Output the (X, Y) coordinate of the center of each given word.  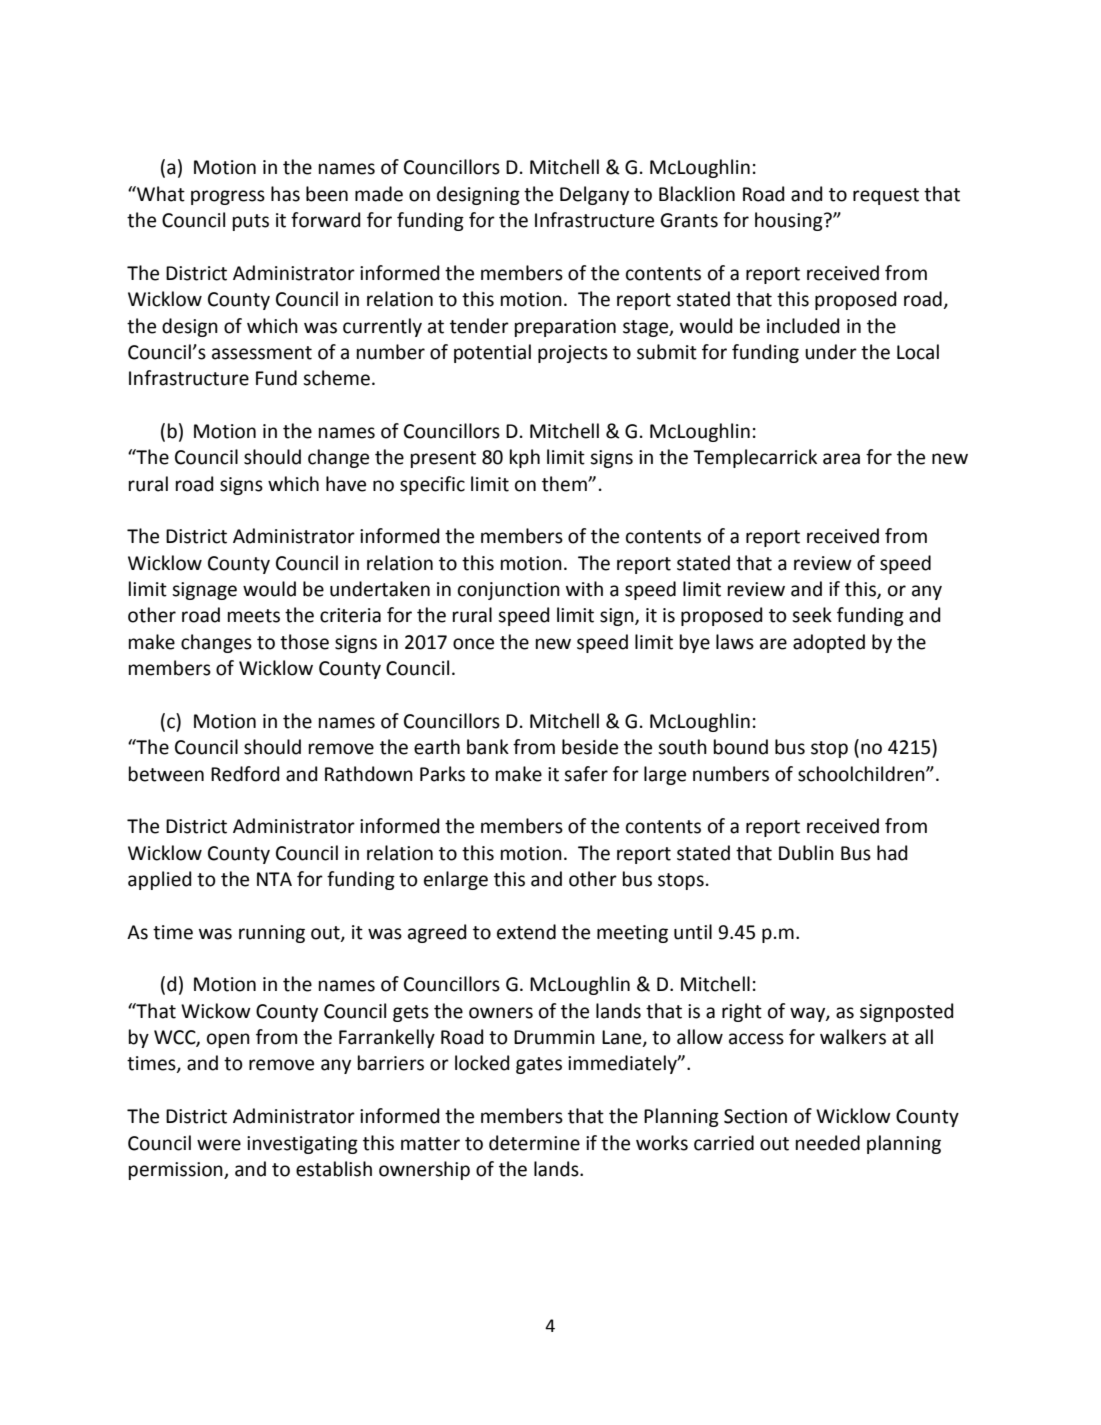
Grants (689, 220)
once (473, 644)
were (219, 1145)
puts (251, 222)
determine (534, 1143)
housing (790, 221)
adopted (829, 643)
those (304, 642)
